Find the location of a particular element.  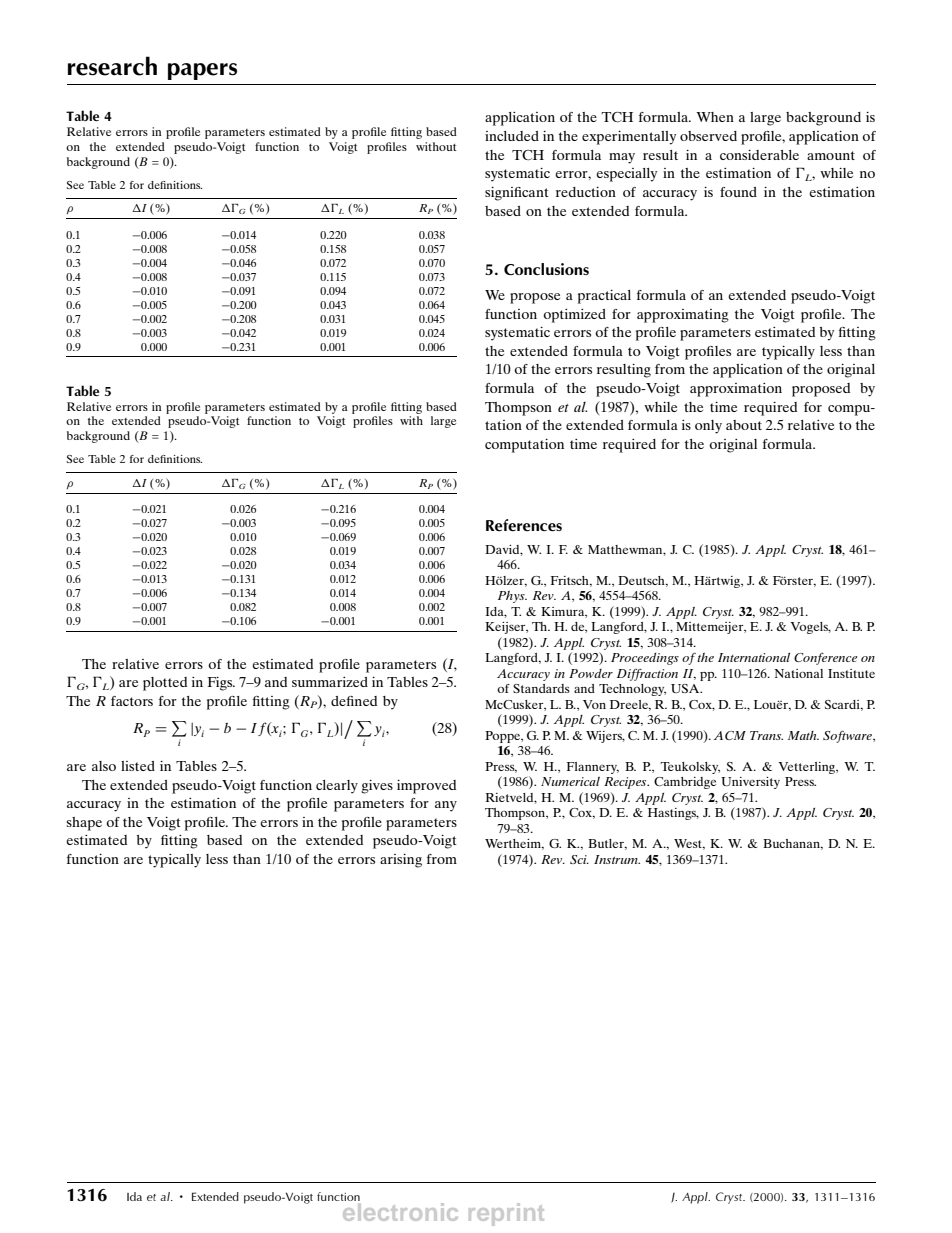

Trans is located at coordinates (766, 735).
